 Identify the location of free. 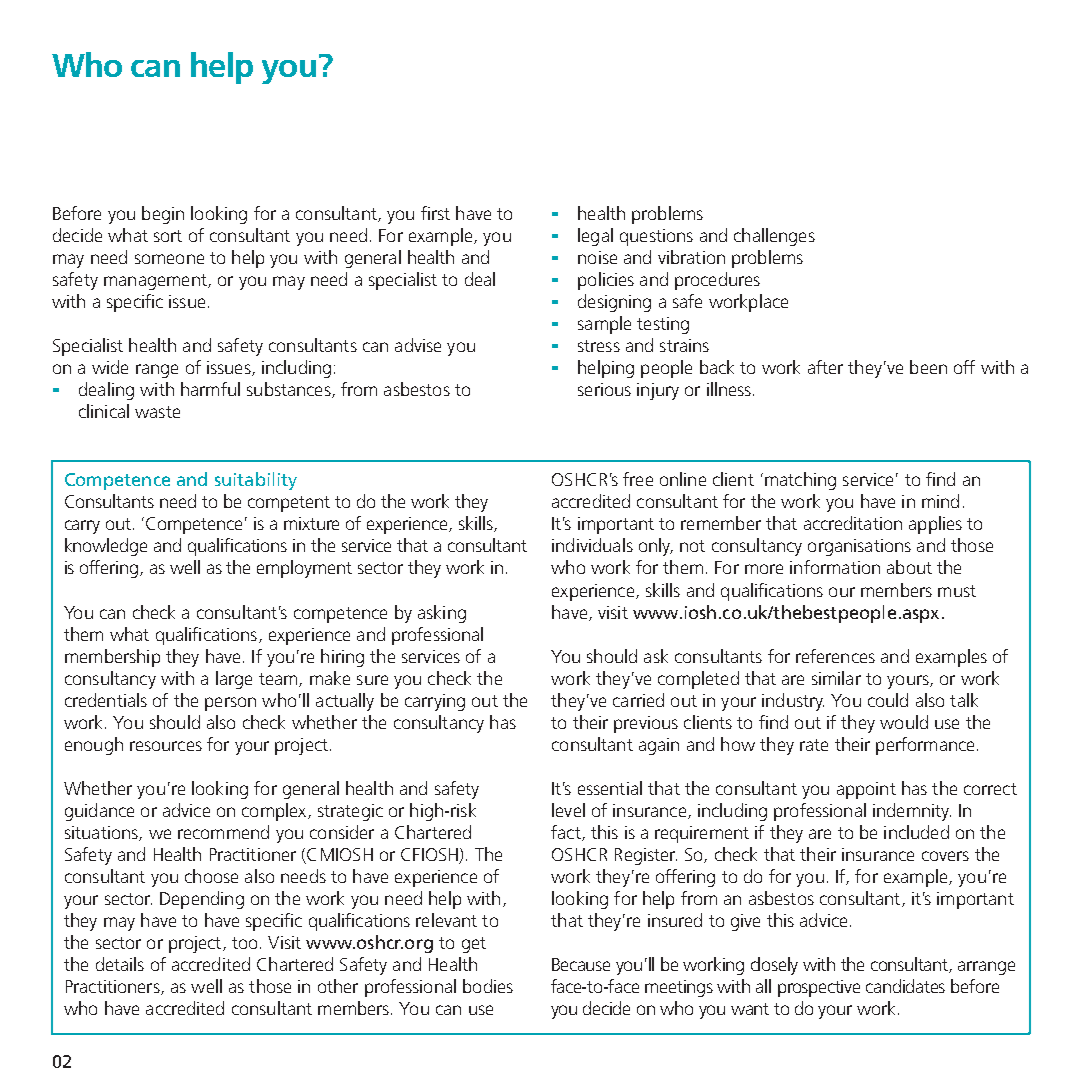
(638, 479).
